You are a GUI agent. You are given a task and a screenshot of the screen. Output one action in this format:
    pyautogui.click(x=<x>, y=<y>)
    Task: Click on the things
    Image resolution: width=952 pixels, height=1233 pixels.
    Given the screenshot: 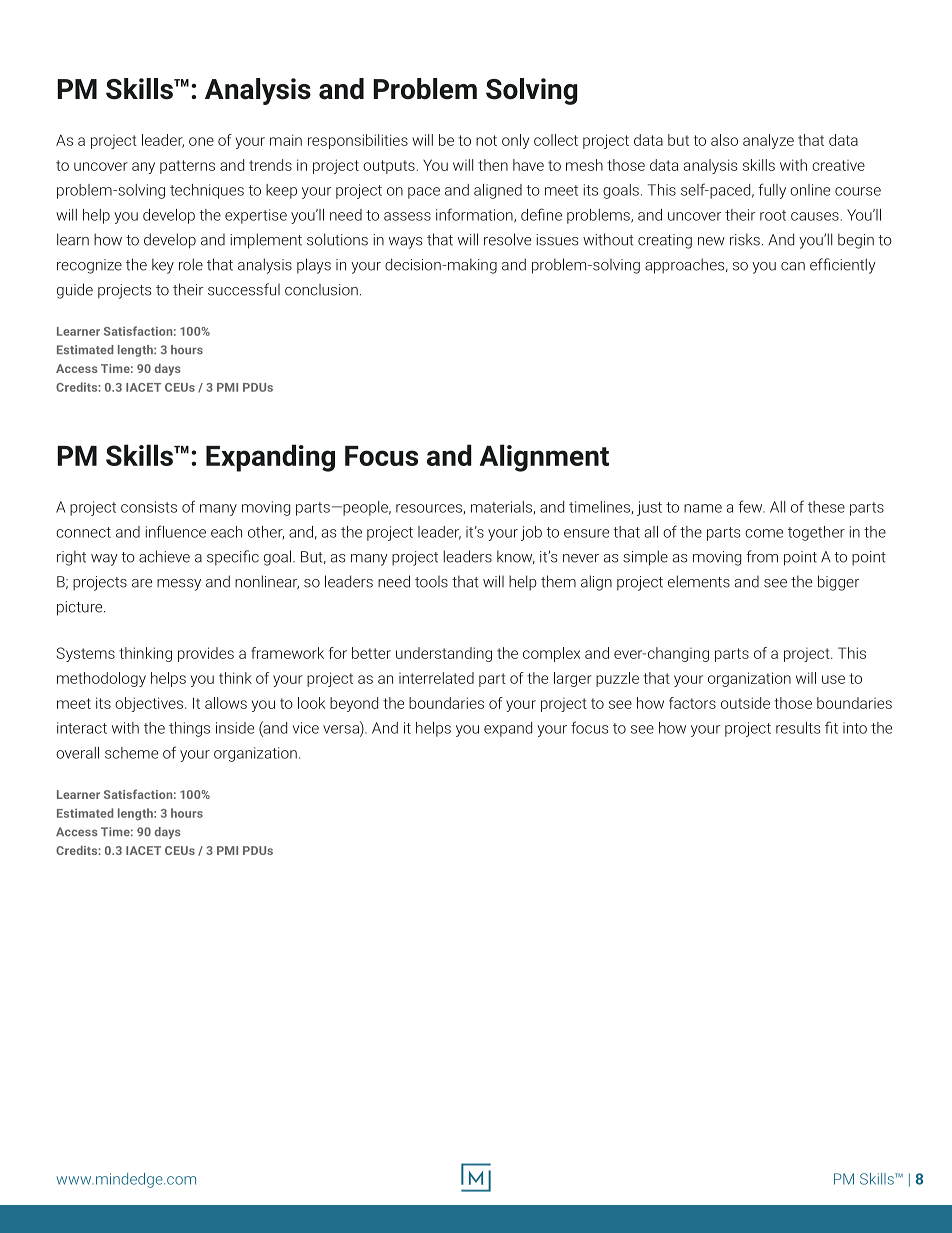 What is the action you would take?
    pyautogui.click(x=189, y=729)
